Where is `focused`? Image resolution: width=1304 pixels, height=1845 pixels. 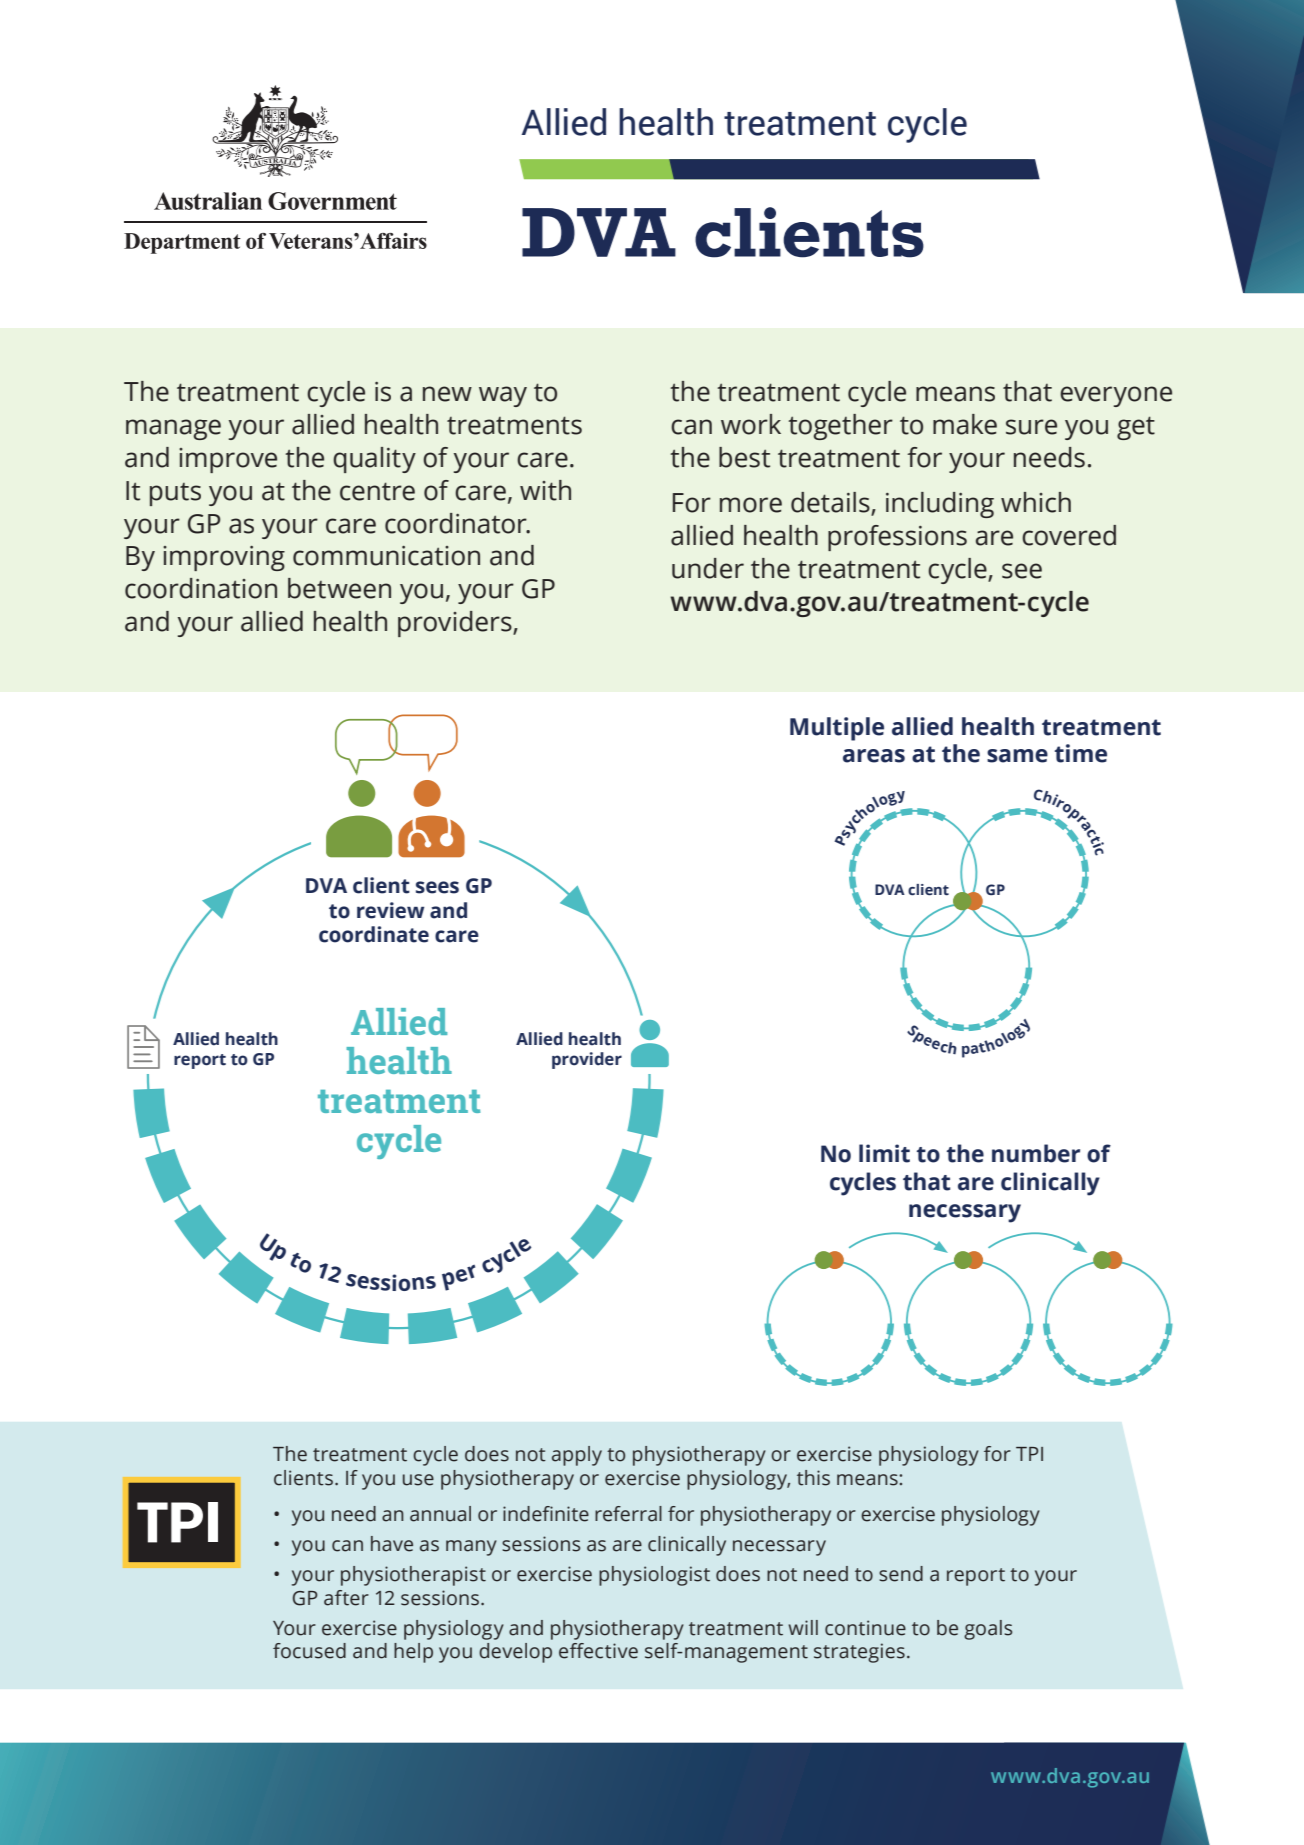 focused is located at coordinates (309, 1651).
